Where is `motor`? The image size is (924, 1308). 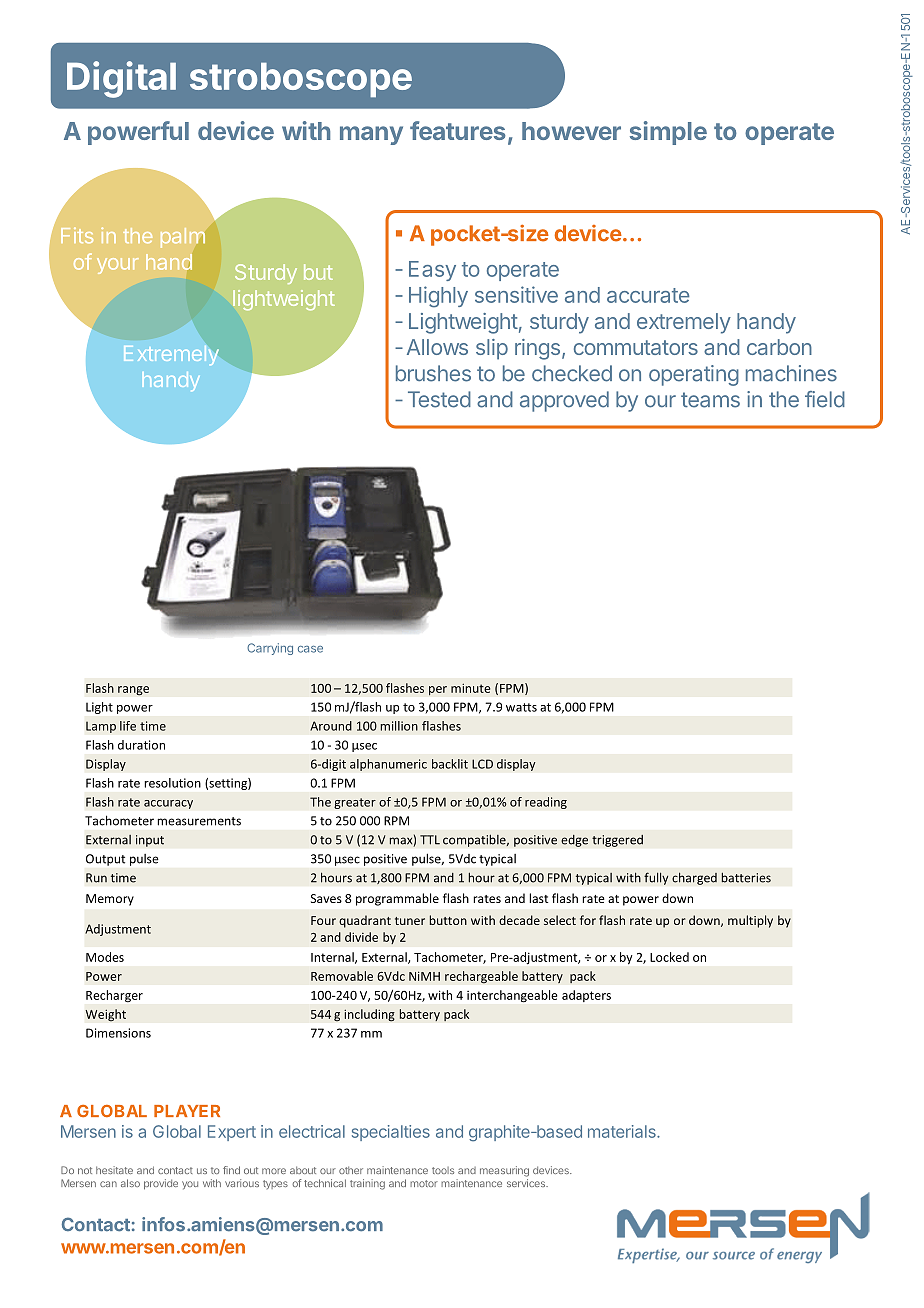 motor is located at coordinates (424, 1183).
